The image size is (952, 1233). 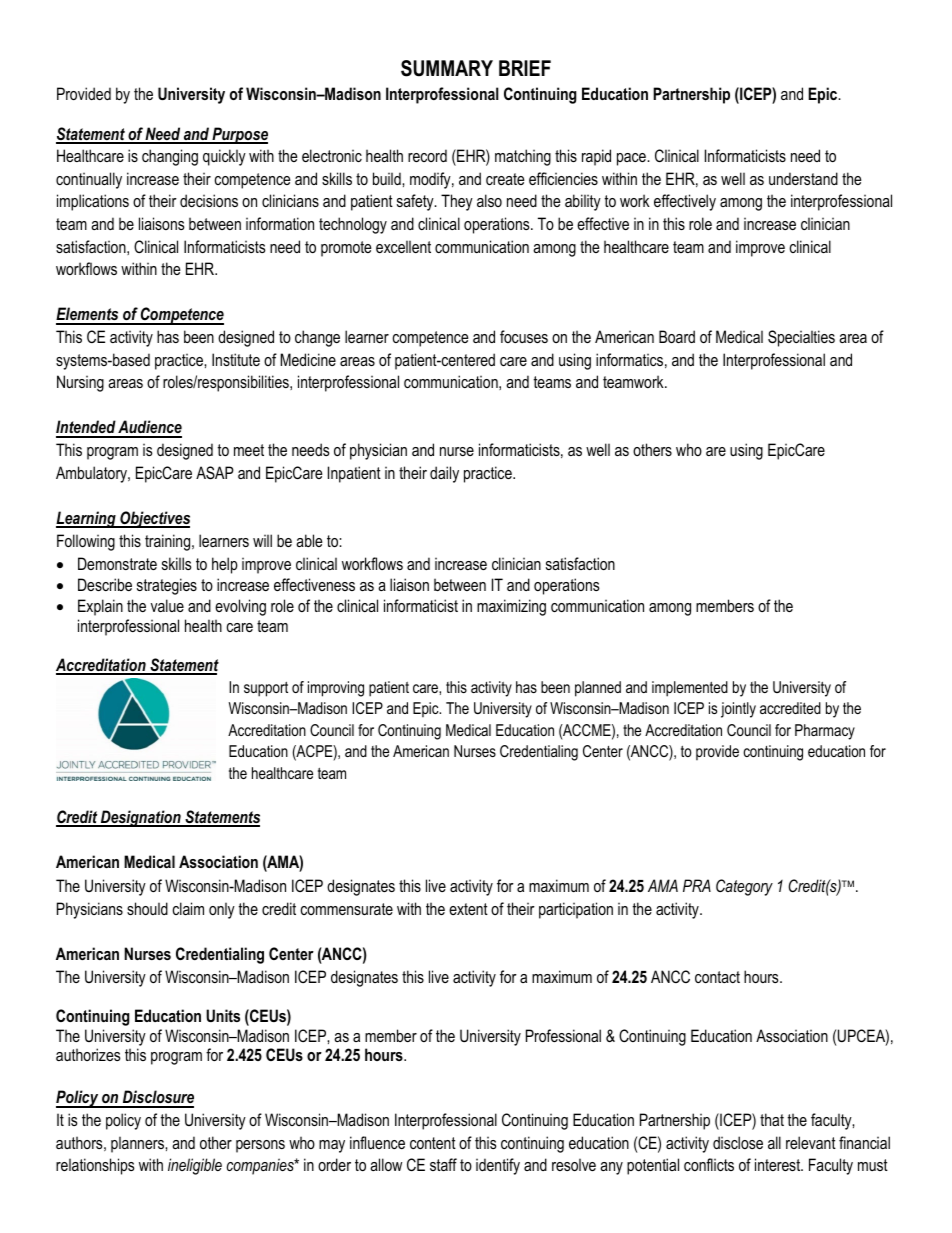 I want to click on value, so click(x=167, y=605).
